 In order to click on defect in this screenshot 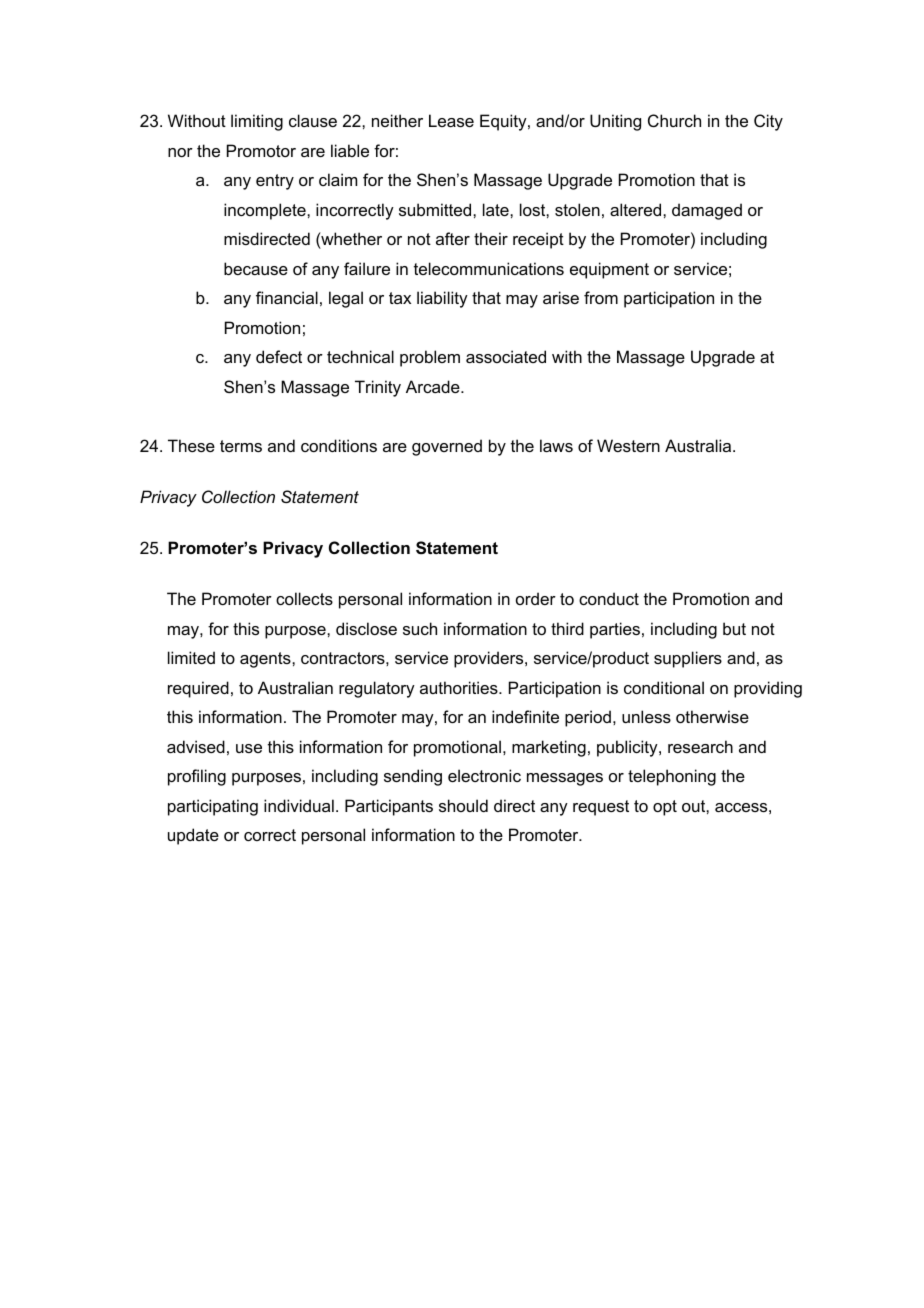, I will do `click(279, 356)`.
